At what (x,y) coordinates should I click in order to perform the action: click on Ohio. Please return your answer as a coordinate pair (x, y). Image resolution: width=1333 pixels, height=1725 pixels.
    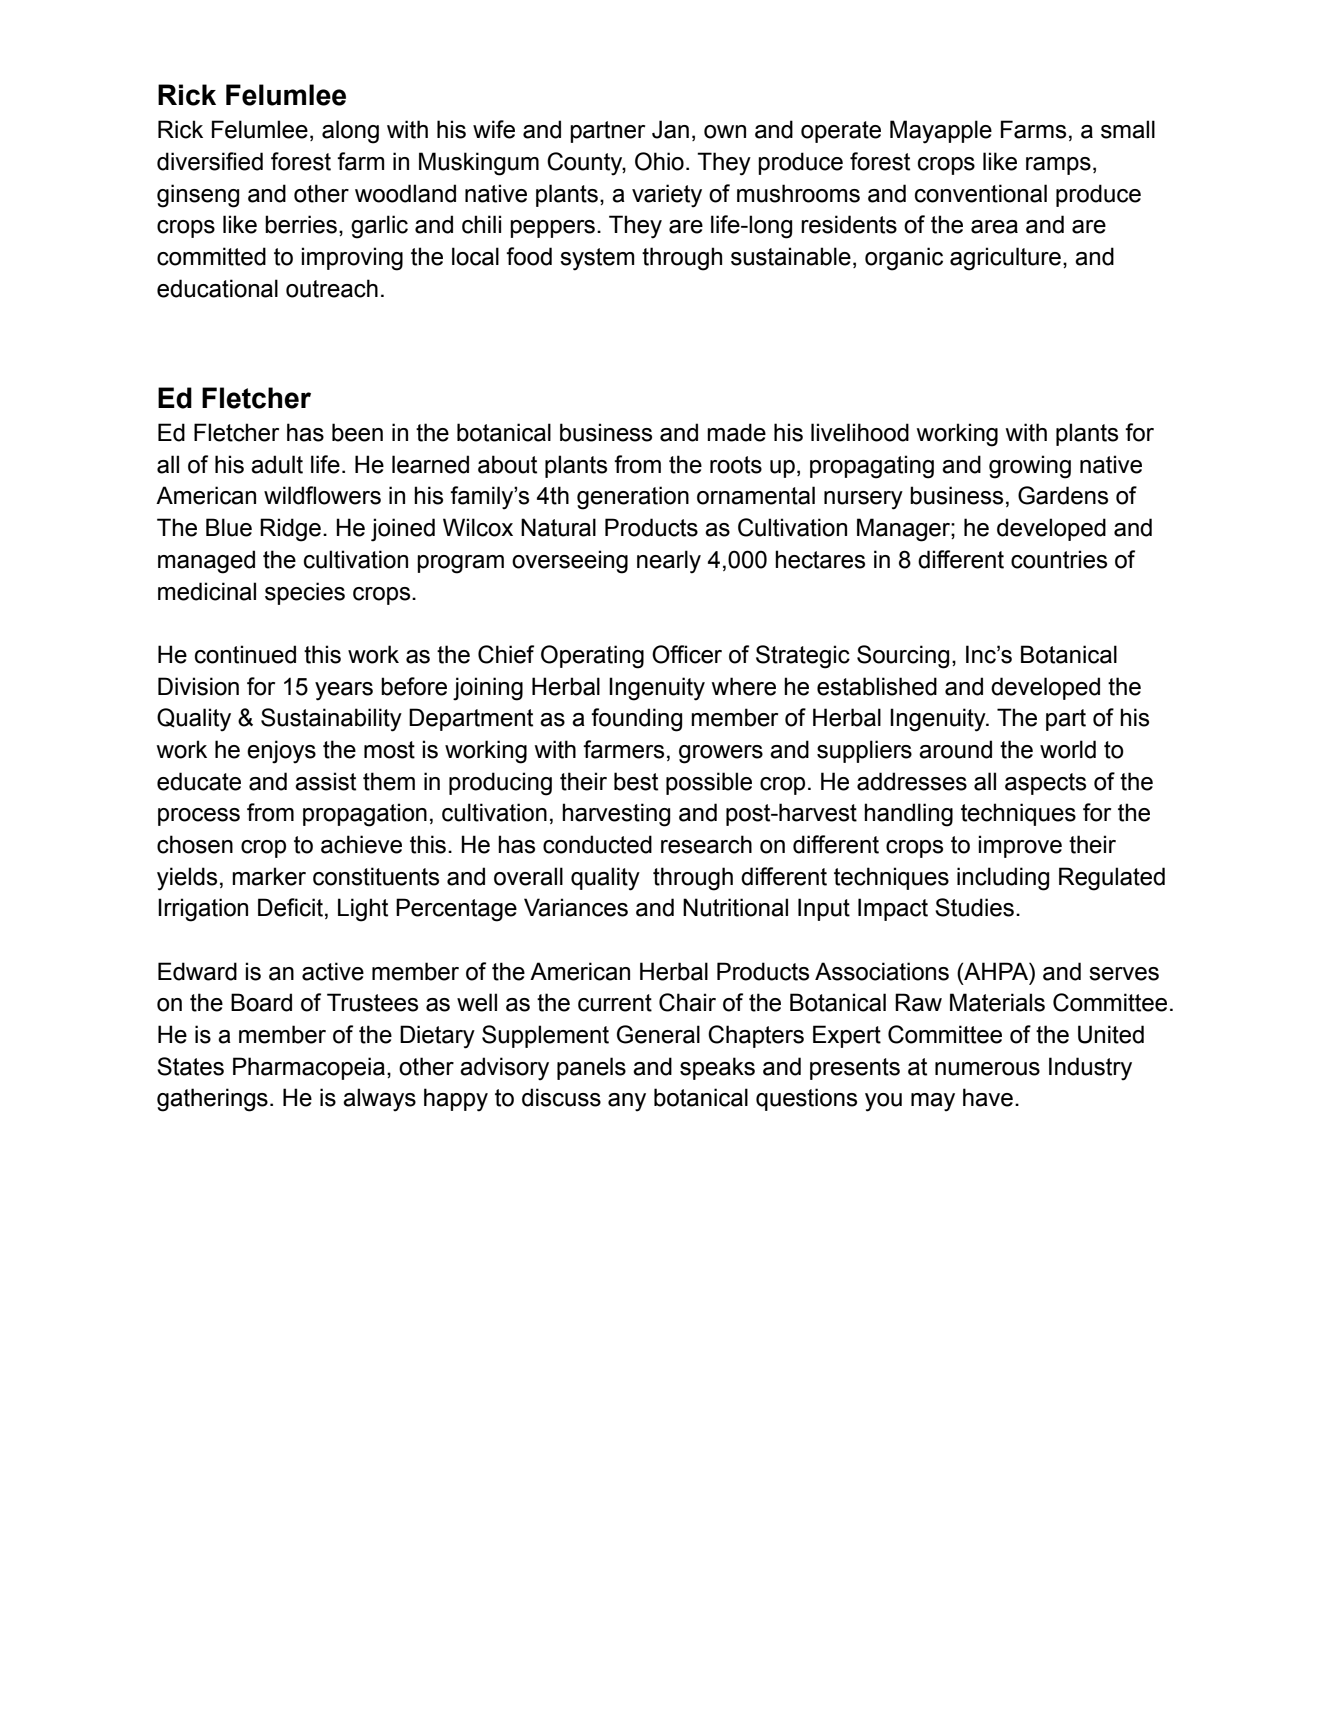
    Looking at the image, I should click on (659, 161).
